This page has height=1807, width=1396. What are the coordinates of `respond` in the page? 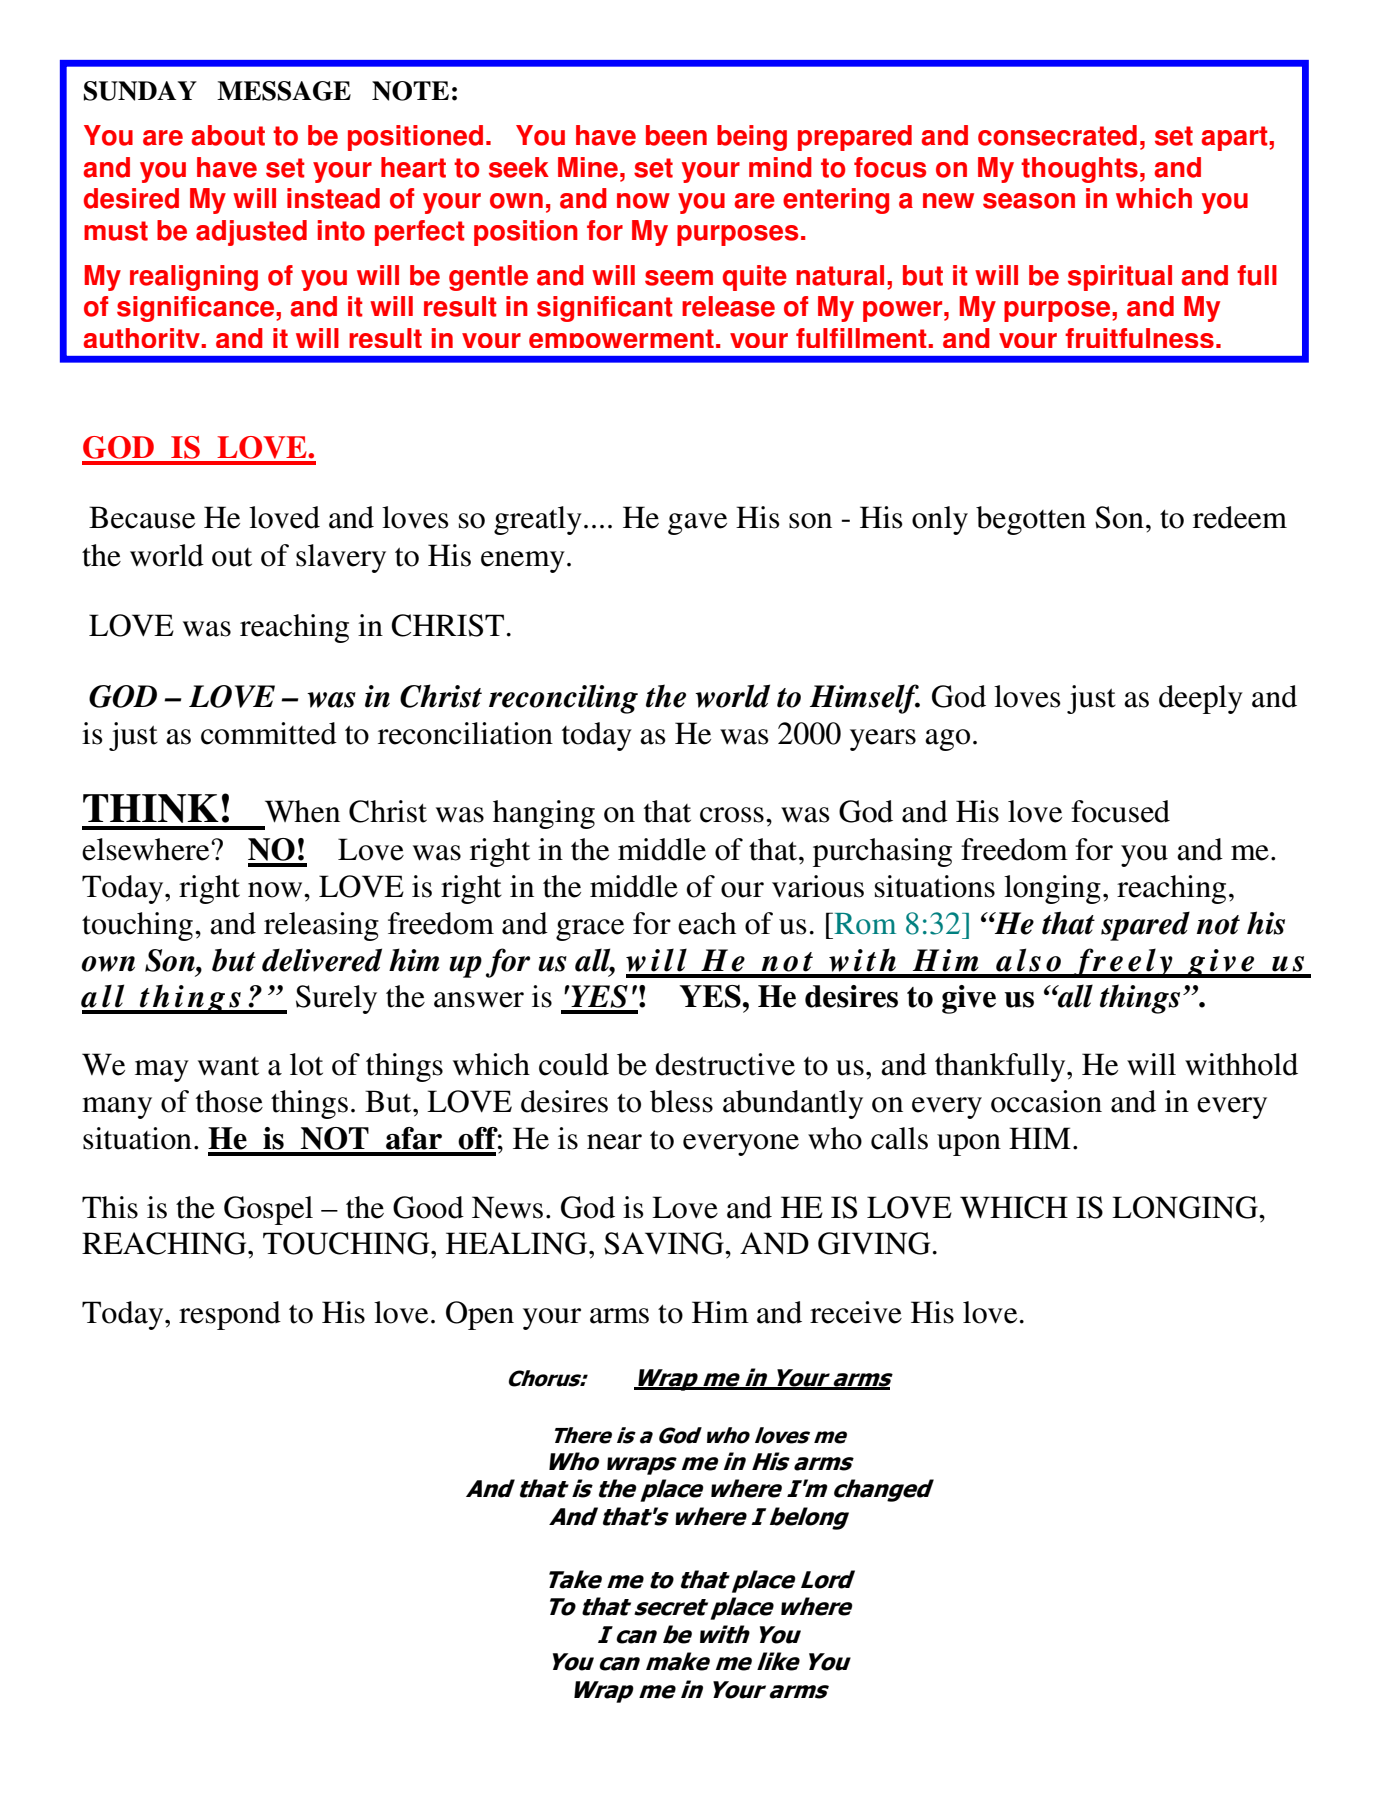 It's located at (230, 1315).
